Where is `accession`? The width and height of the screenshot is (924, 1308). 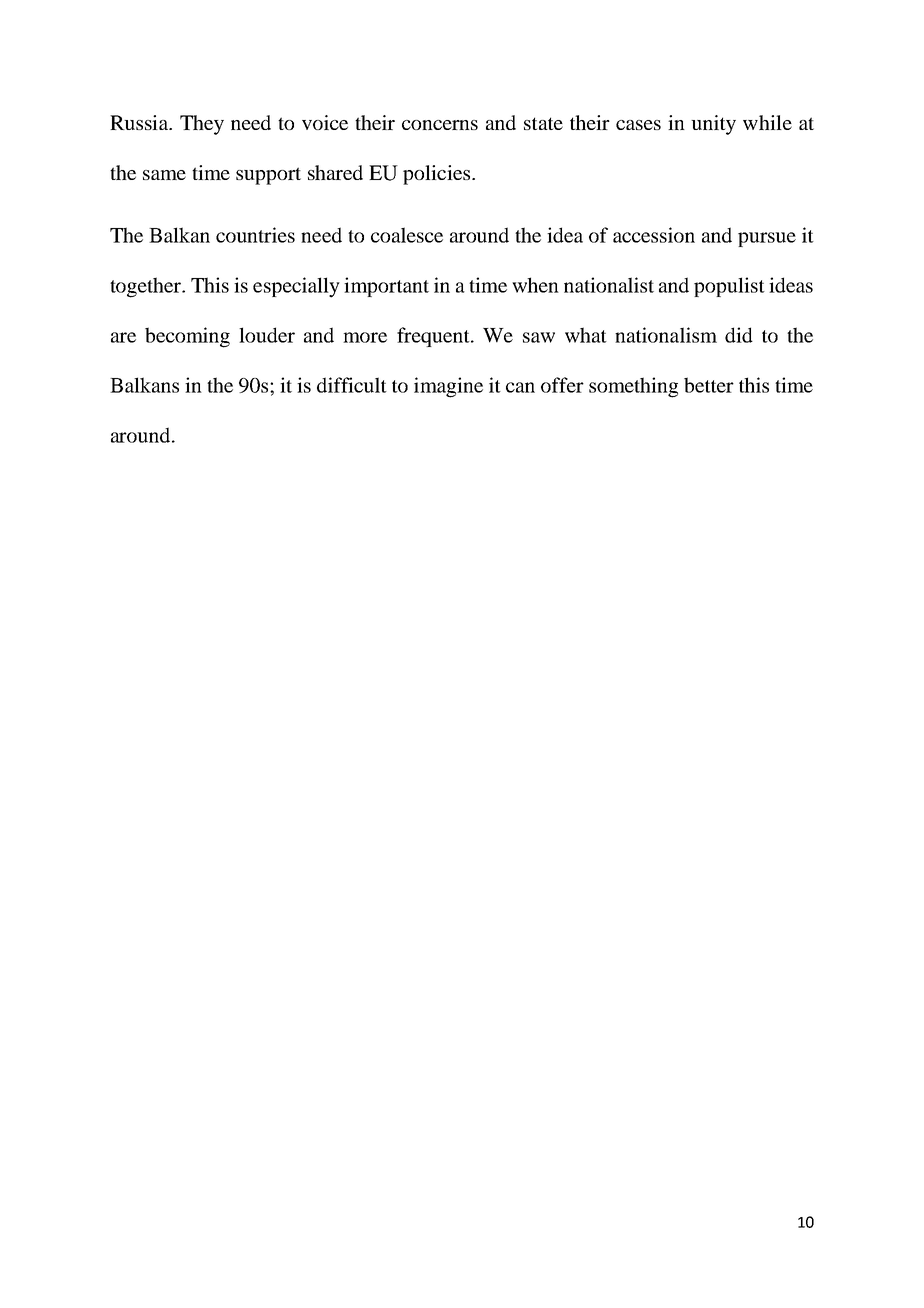
accession is located at coordinates (654, 235).
